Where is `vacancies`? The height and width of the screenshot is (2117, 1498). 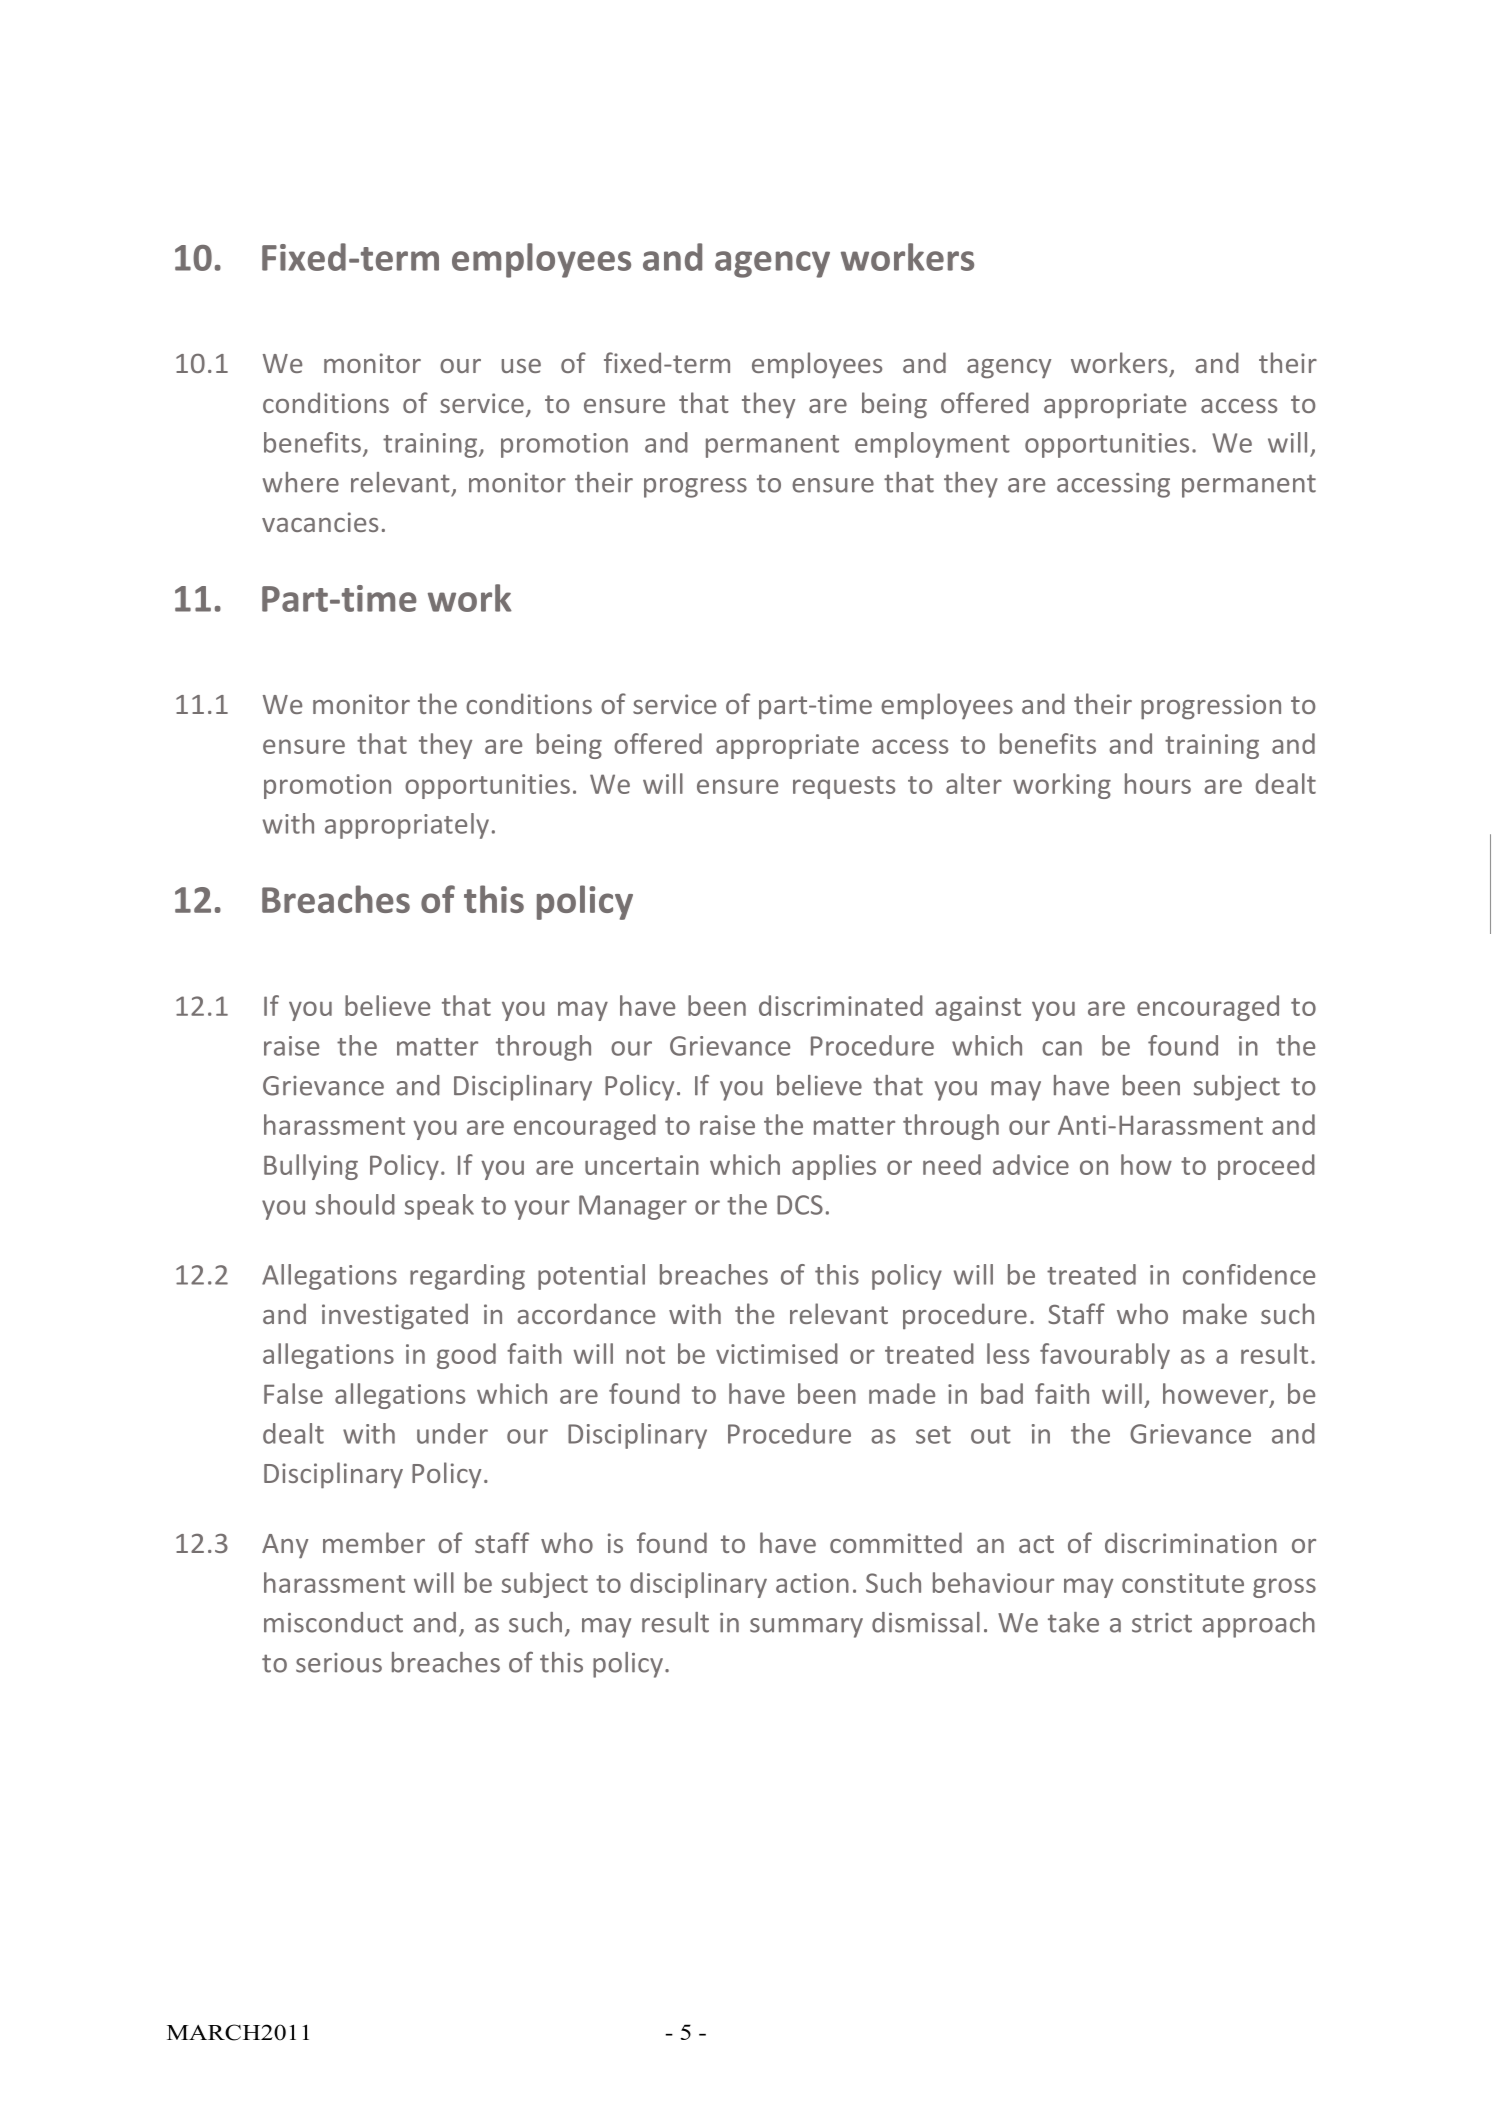 vacancies is located at coordinates (320, 522).
